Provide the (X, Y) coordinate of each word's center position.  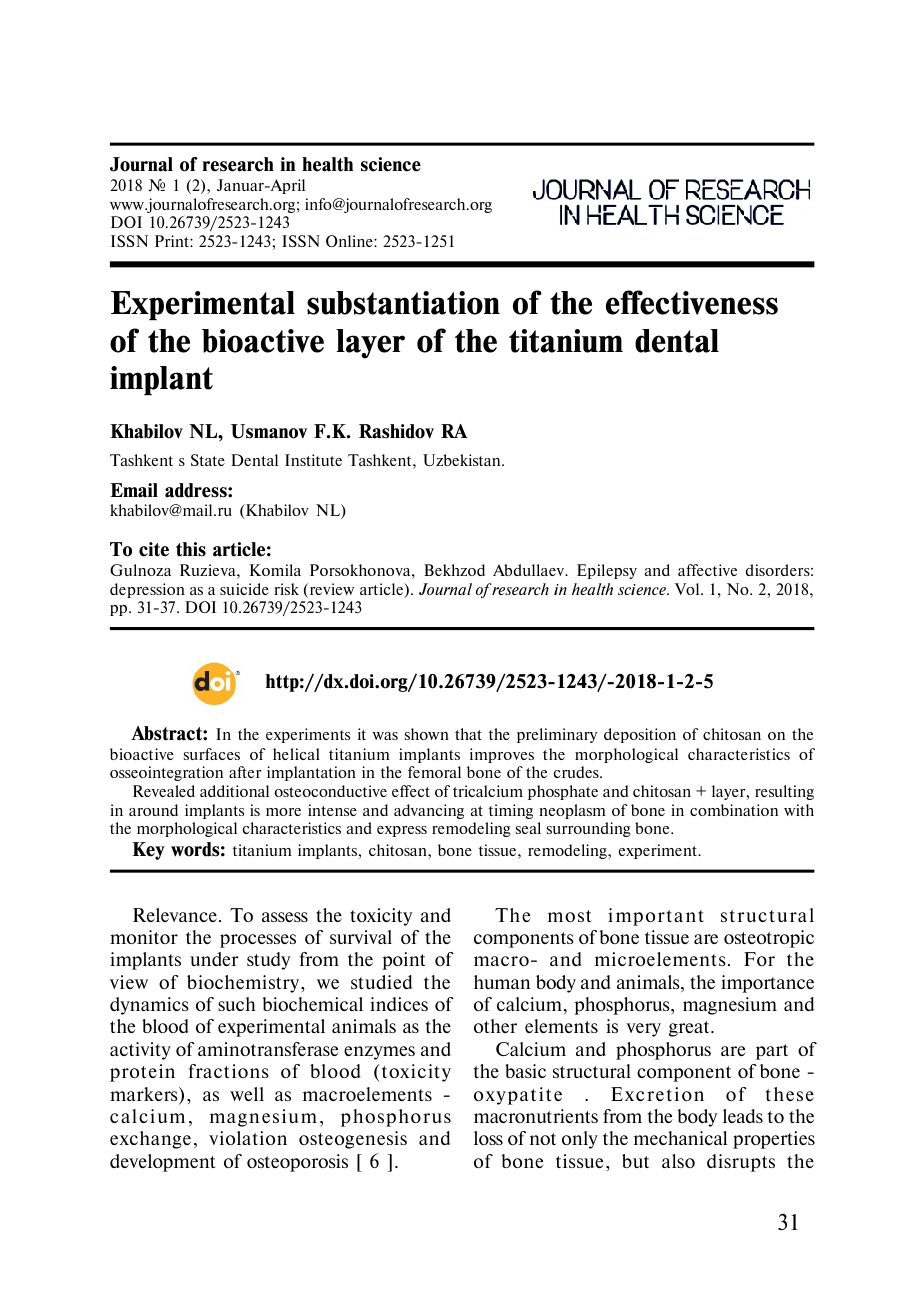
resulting (784, 792)
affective (707, 570)
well (247, 1094)
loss (488, 1138)
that (468, 734)
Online (350, 241)
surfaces (212, 754)
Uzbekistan (463, 460)
